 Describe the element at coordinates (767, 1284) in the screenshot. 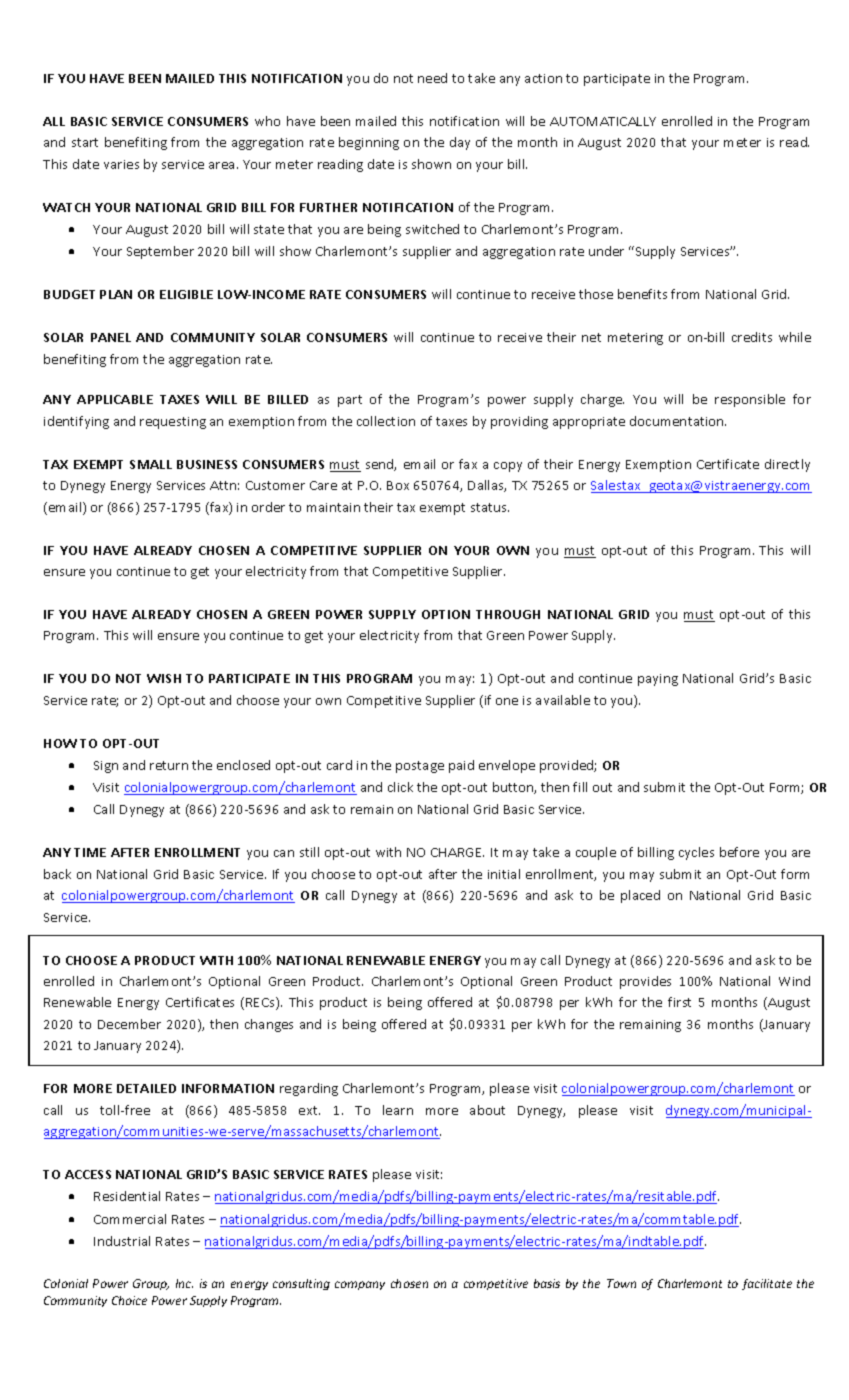

I see `facilitate` at that location.
